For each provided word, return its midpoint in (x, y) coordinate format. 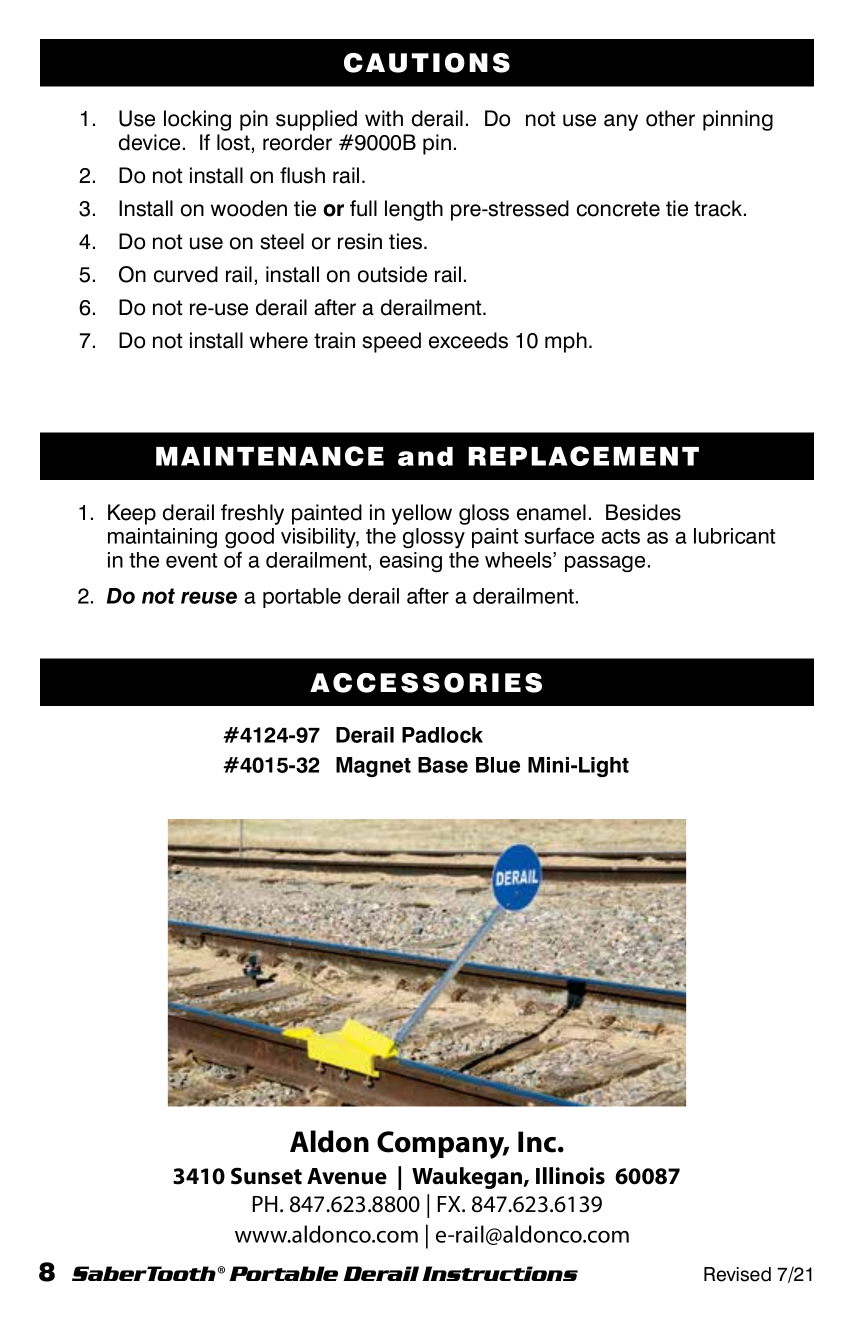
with (384, 118)
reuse (209, 597)
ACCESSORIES (426, 683)
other (670, 118)
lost (233, 142)
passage (605, 564)
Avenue (347, 1176)
